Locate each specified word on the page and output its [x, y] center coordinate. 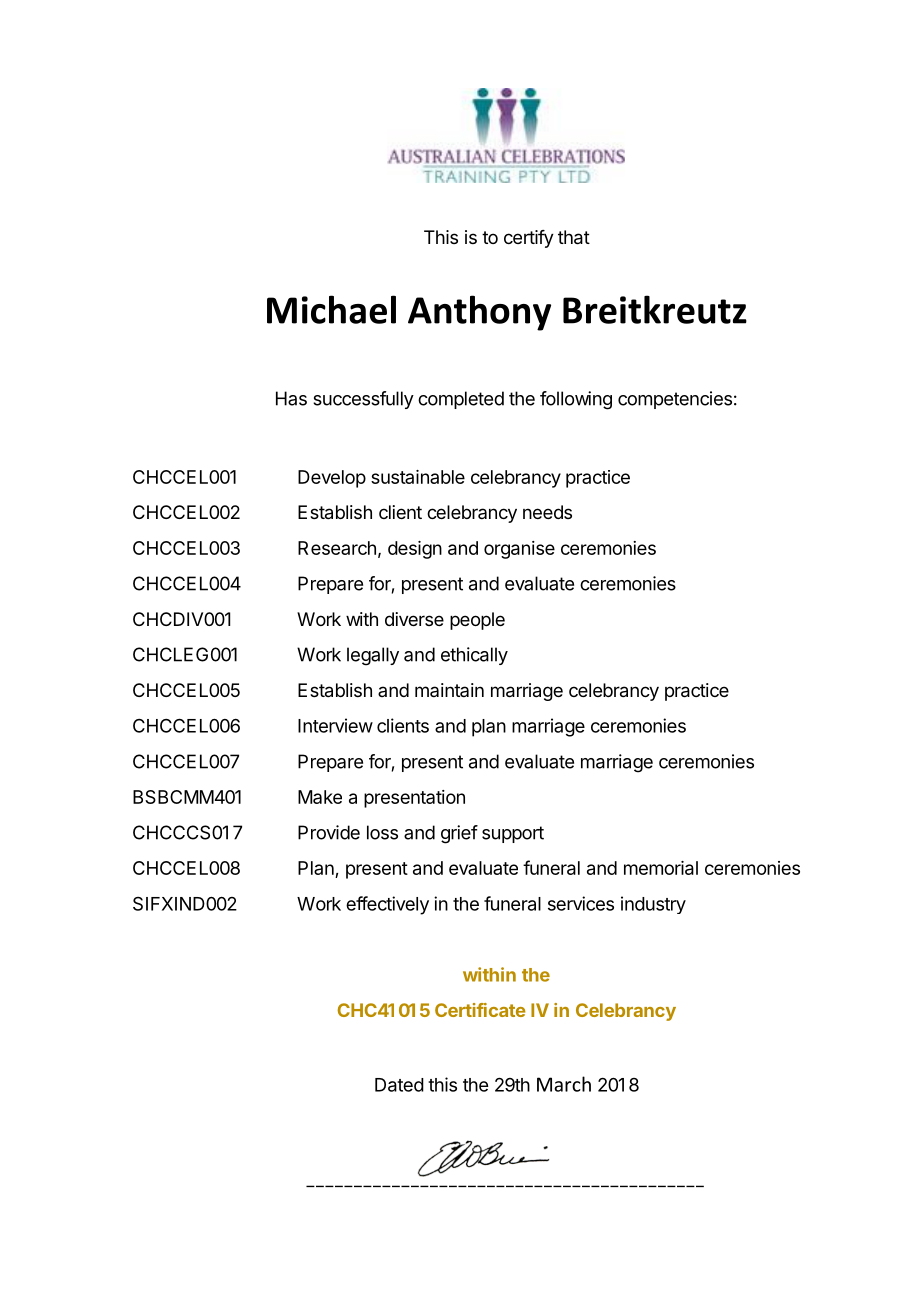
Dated [399, 1085]
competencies [675, 400]
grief [459, 834]
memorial [661, 868]
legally [373, 656]
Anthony [479, 313]
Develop [332, 479]
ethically [474, 656]
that [574, 237]
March [564, 1084]
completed [461, 400]
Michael [331, 309]
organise [519, 550]
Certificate [480, 1010]
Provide [329, 832]
